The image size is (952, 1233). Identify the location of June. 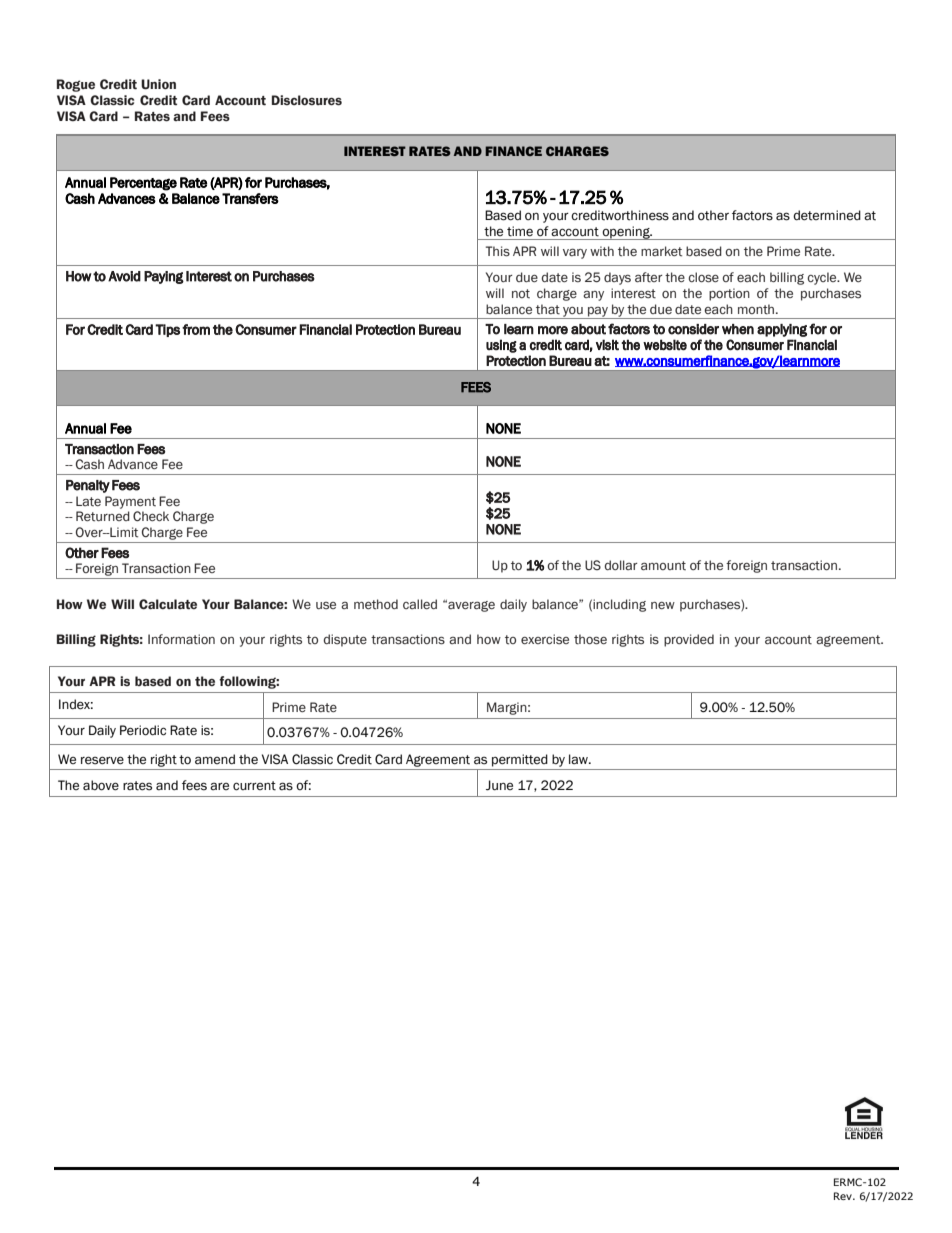
(499, 785).
